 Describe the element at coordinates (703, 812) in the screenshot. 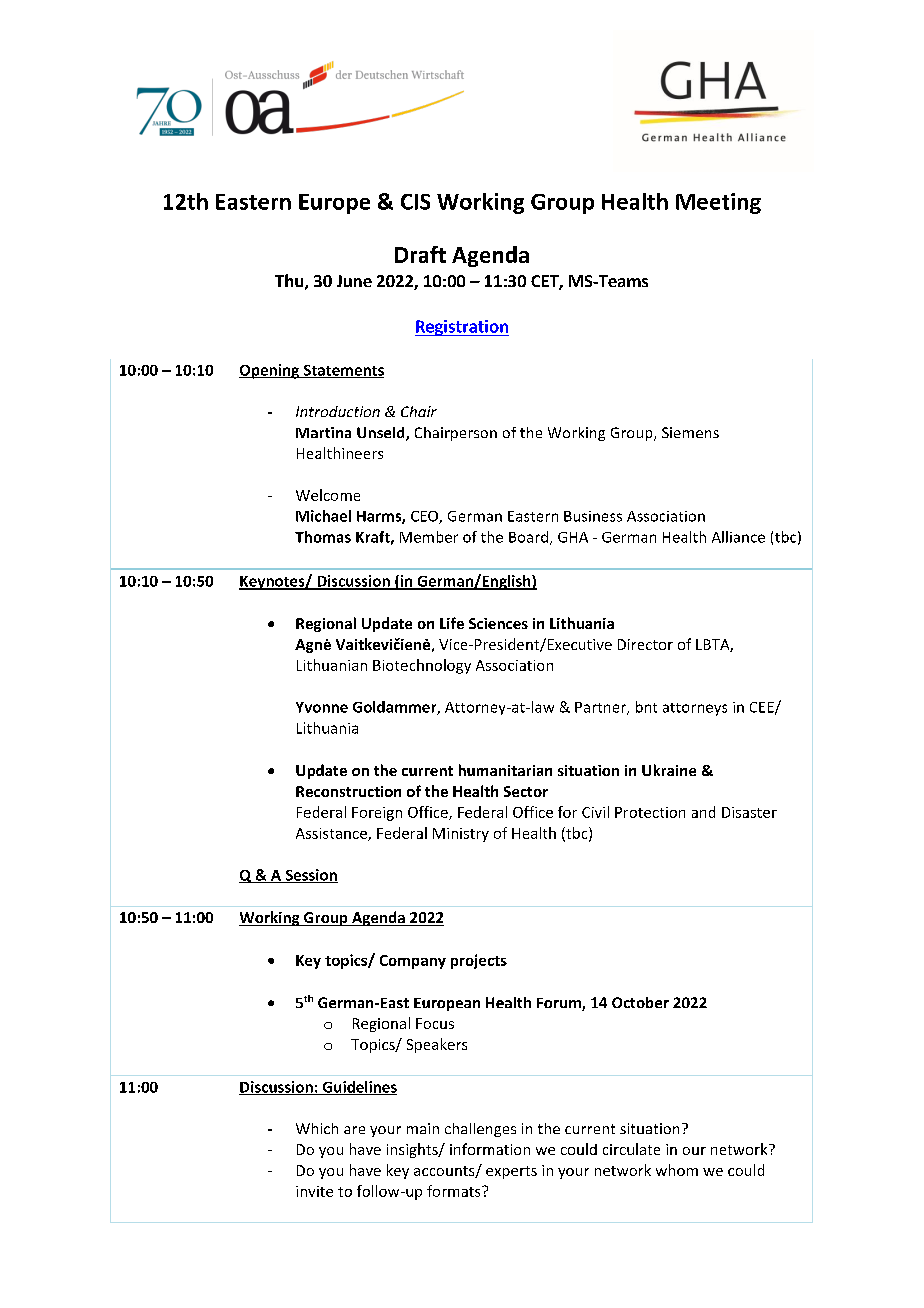

I see `and` at that location.
